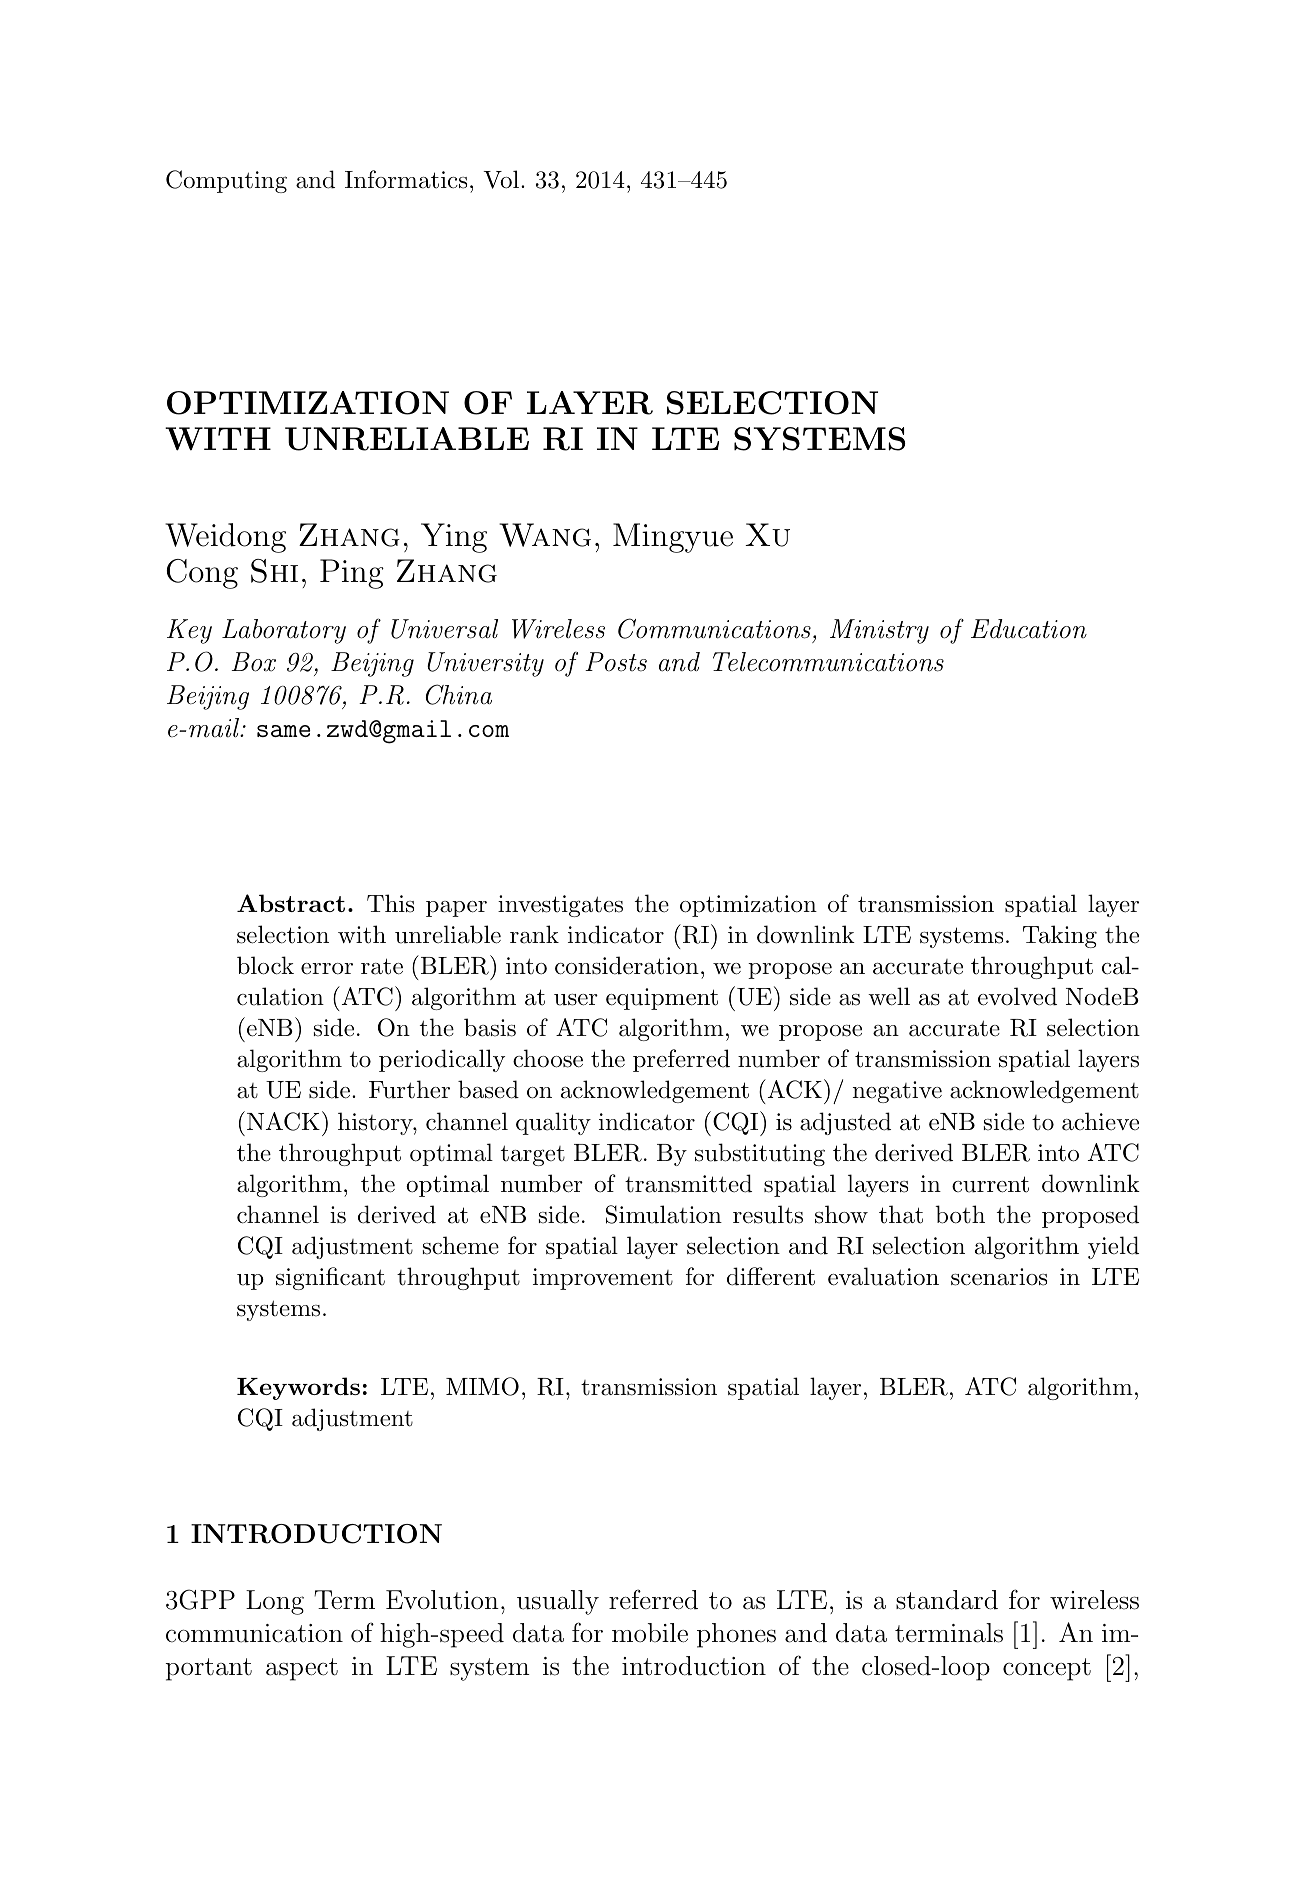 The height and width of the document is (1888, 1305). I want to click on Box, so click(253, 662).
